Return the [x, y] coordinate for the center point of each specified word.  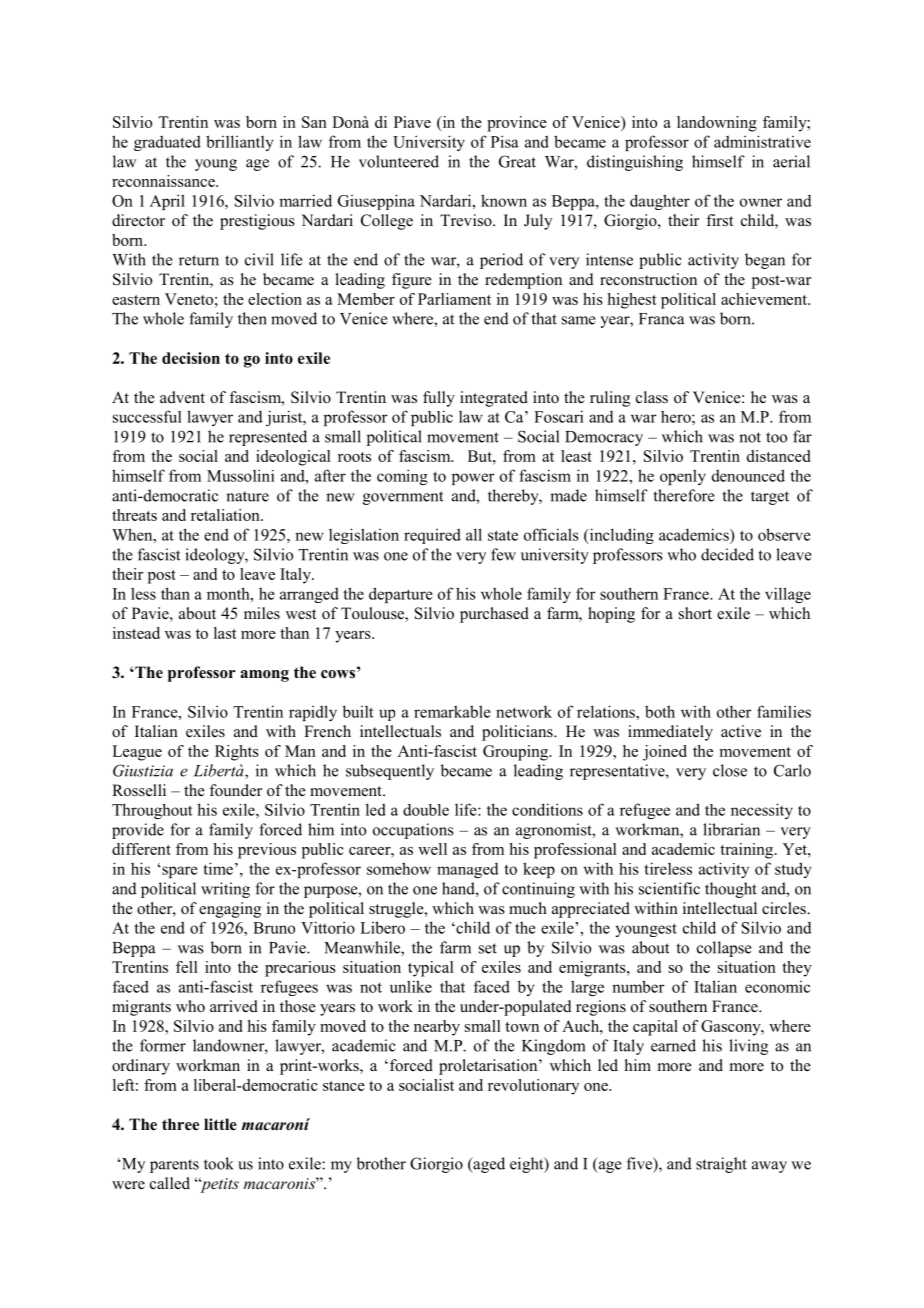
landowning [717, 124]
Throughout [152, 811]
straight [721, 1165]
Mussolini [240, 475]
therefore [684, 495]
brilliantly [240, 143]
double [426, 810]
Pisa [505, 141]
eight [528, 1165]
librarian [731, 829]
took [219, 1163]
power [473, 479]
